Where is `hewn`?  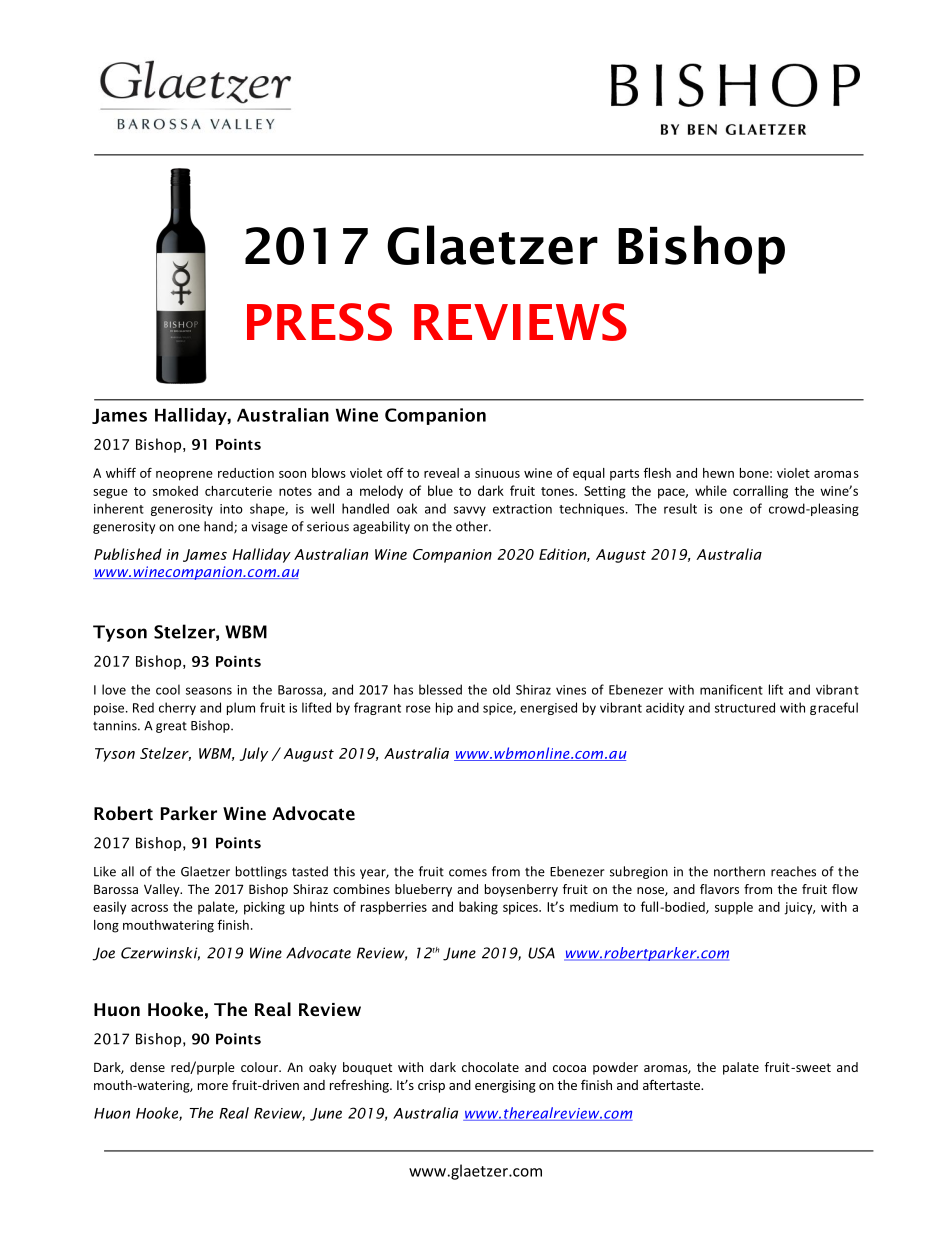
hewn is located at coordinates (718, 473).
